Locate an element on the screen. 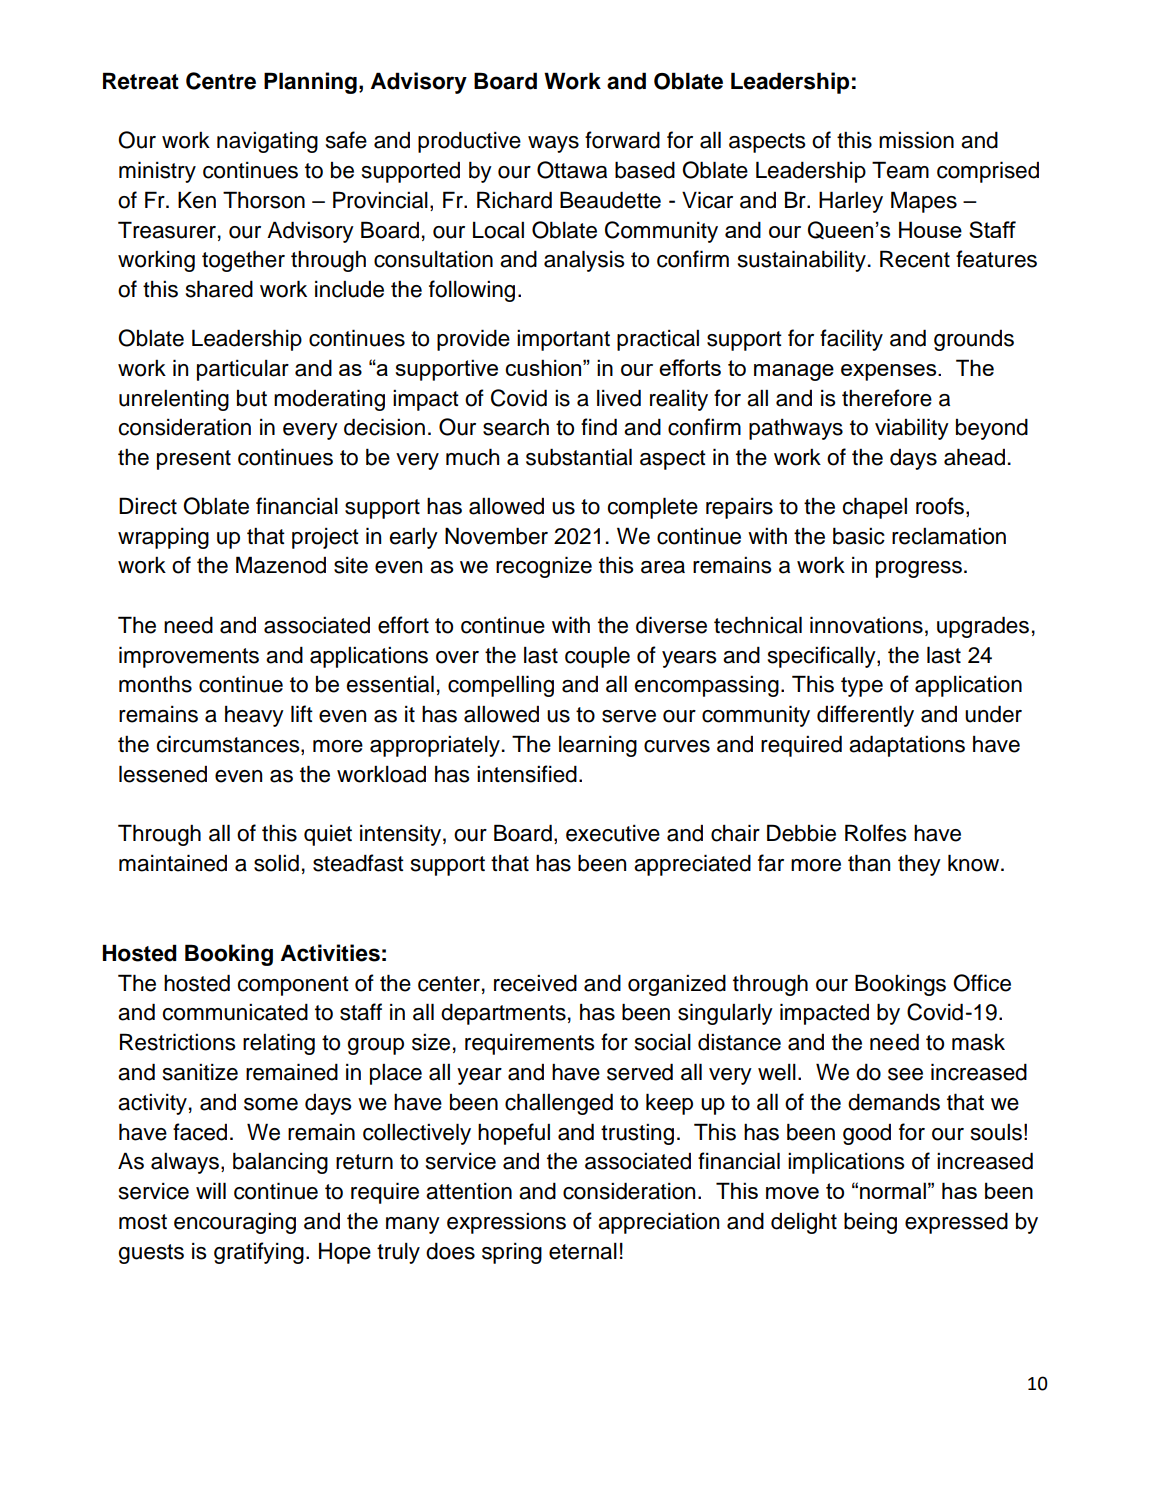  eternal is located at coordinates (583, 1251).
